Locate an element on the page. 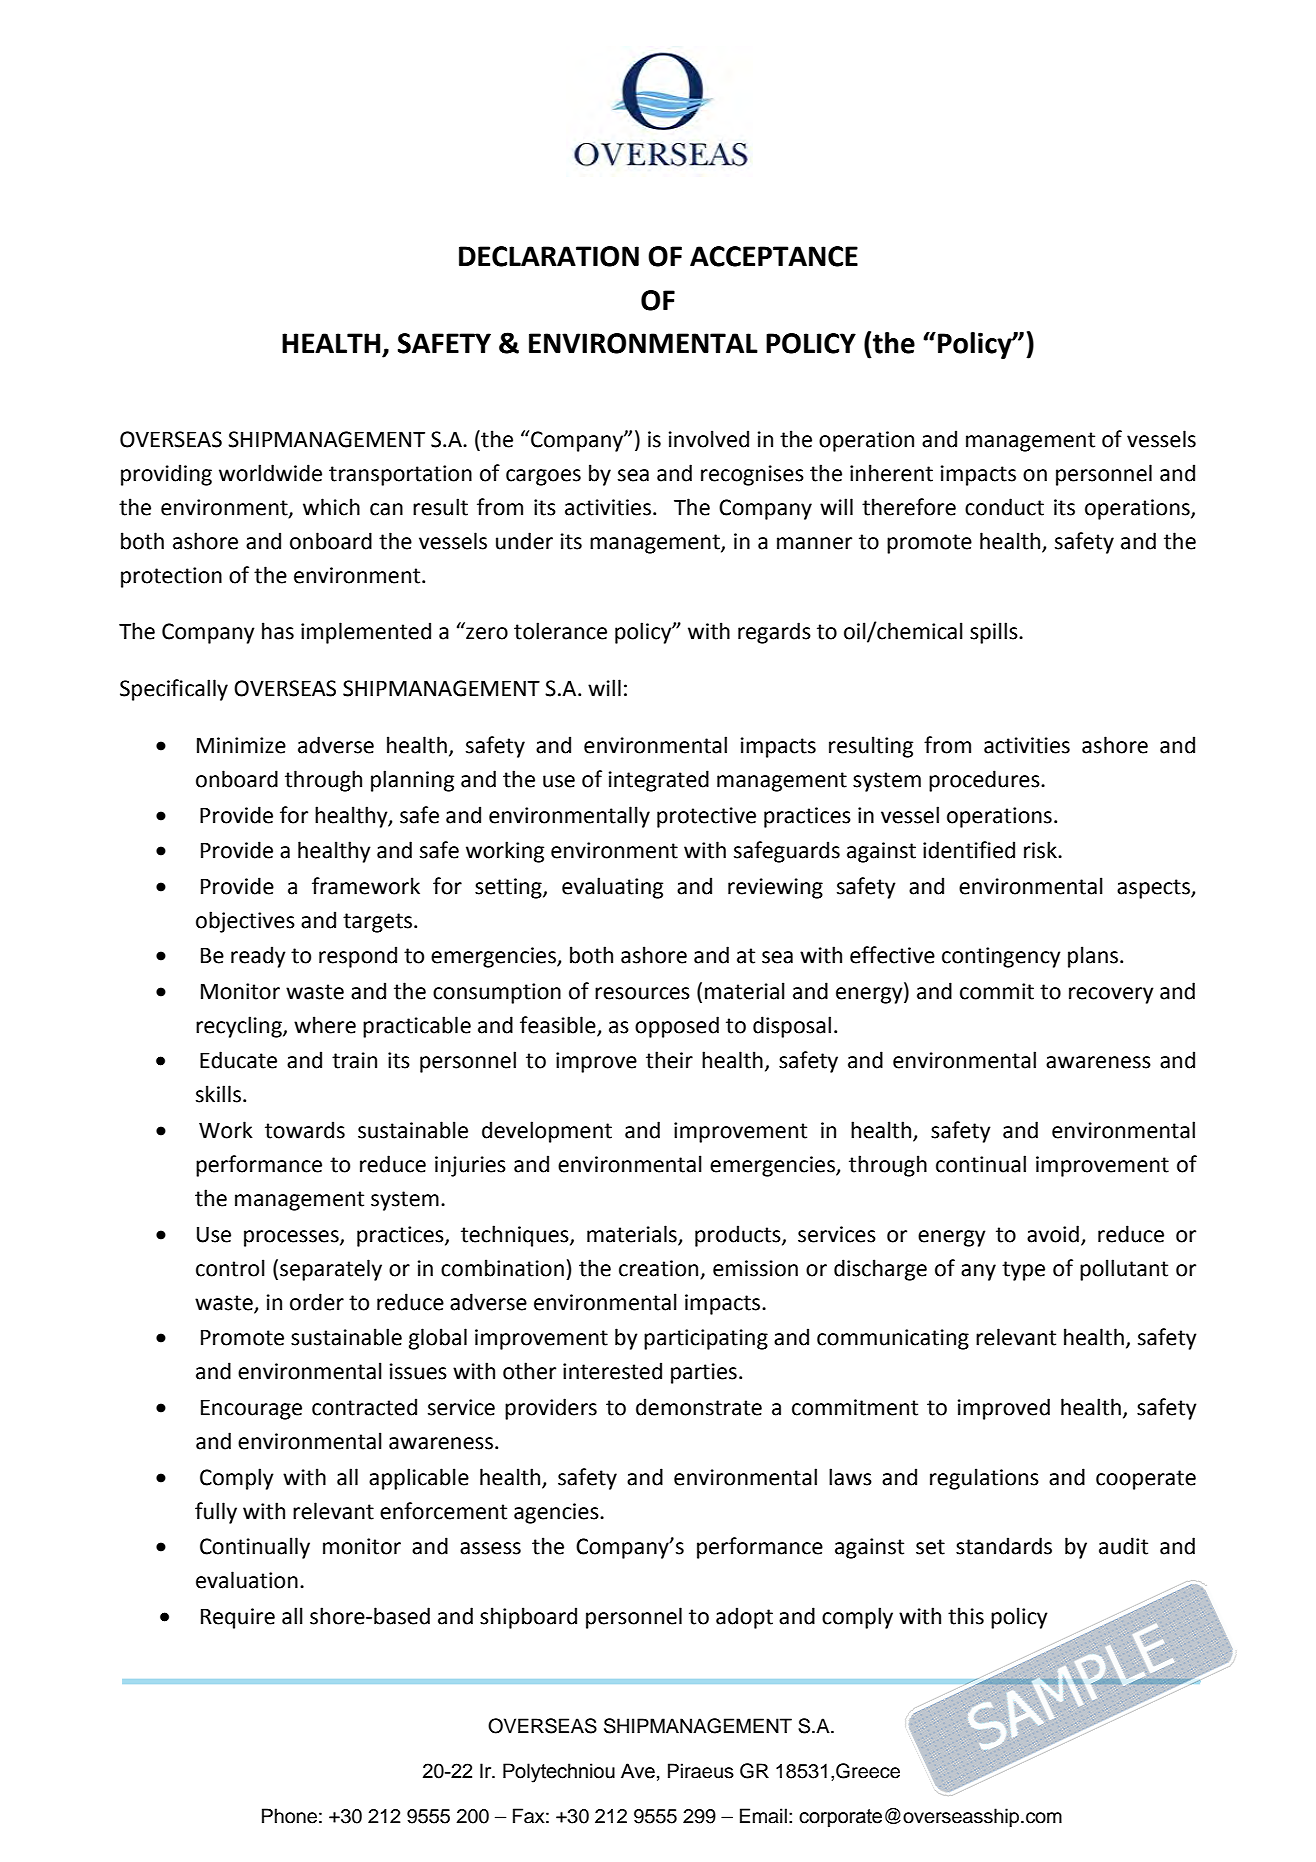  demonstrate is located at coordinates (699, 1407).
